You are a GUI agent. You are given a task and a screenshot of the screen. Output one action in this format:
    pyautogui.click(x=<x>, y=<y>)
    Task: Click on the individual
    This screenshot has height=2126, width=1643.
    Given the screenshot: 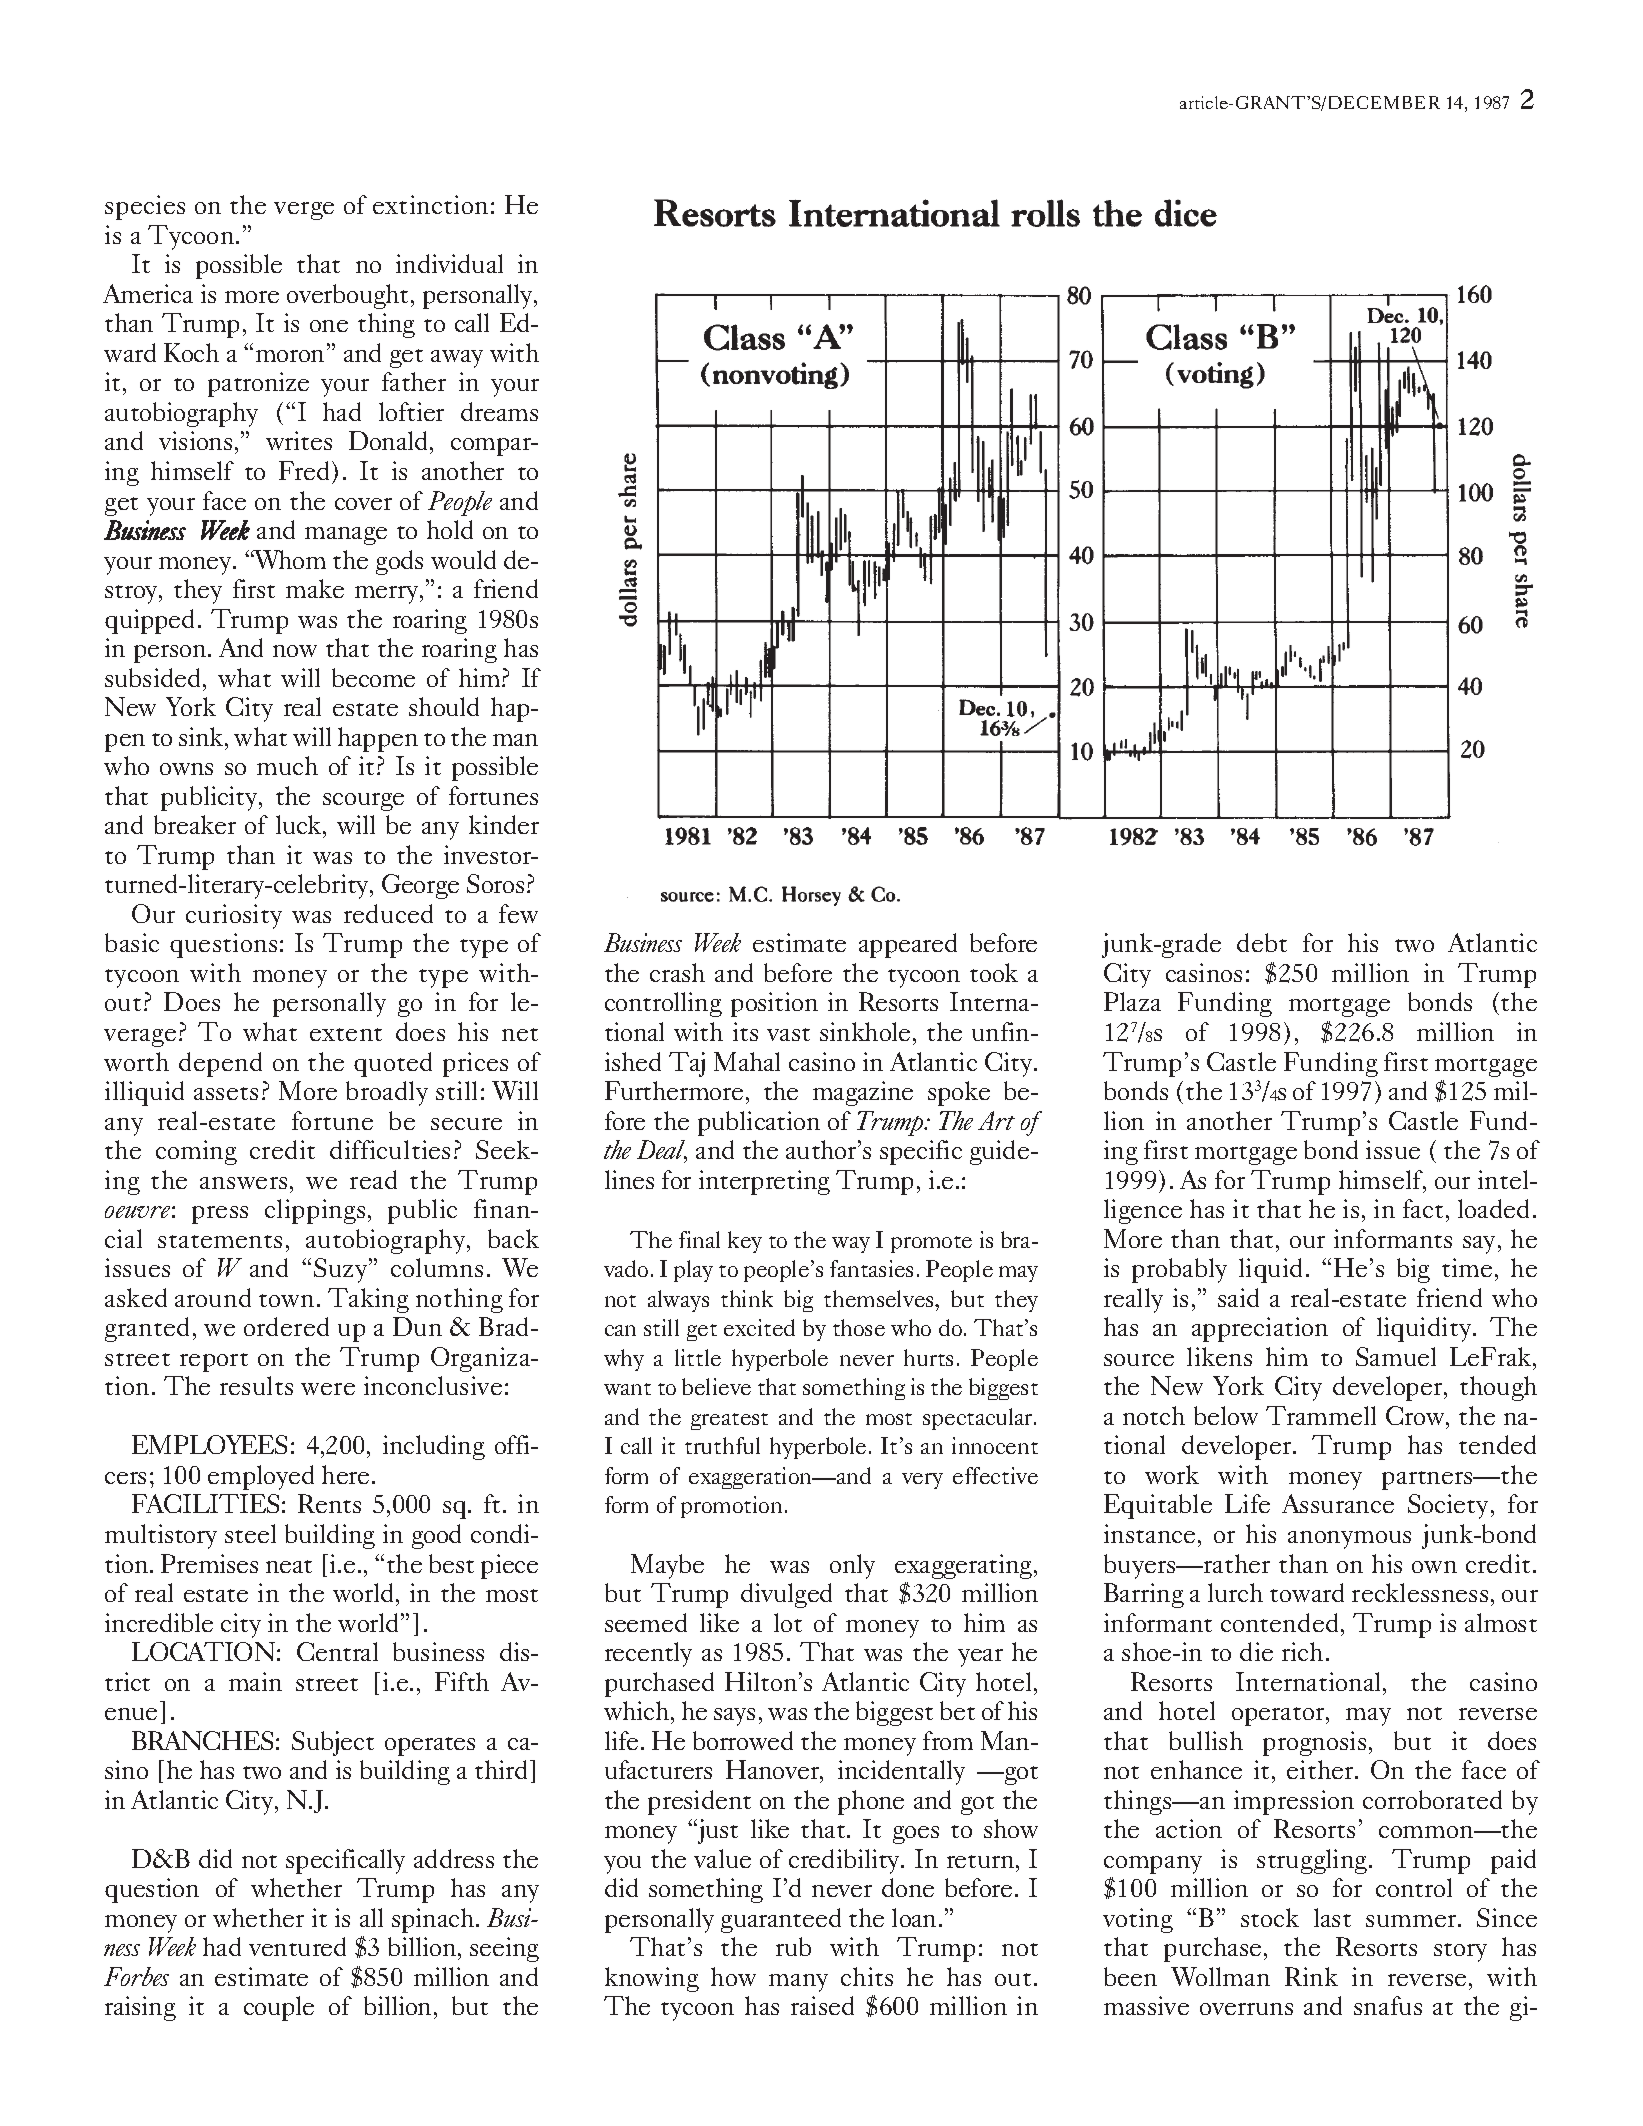 What is the action you would take?
    pyautogui.click(x=449, y=263)
